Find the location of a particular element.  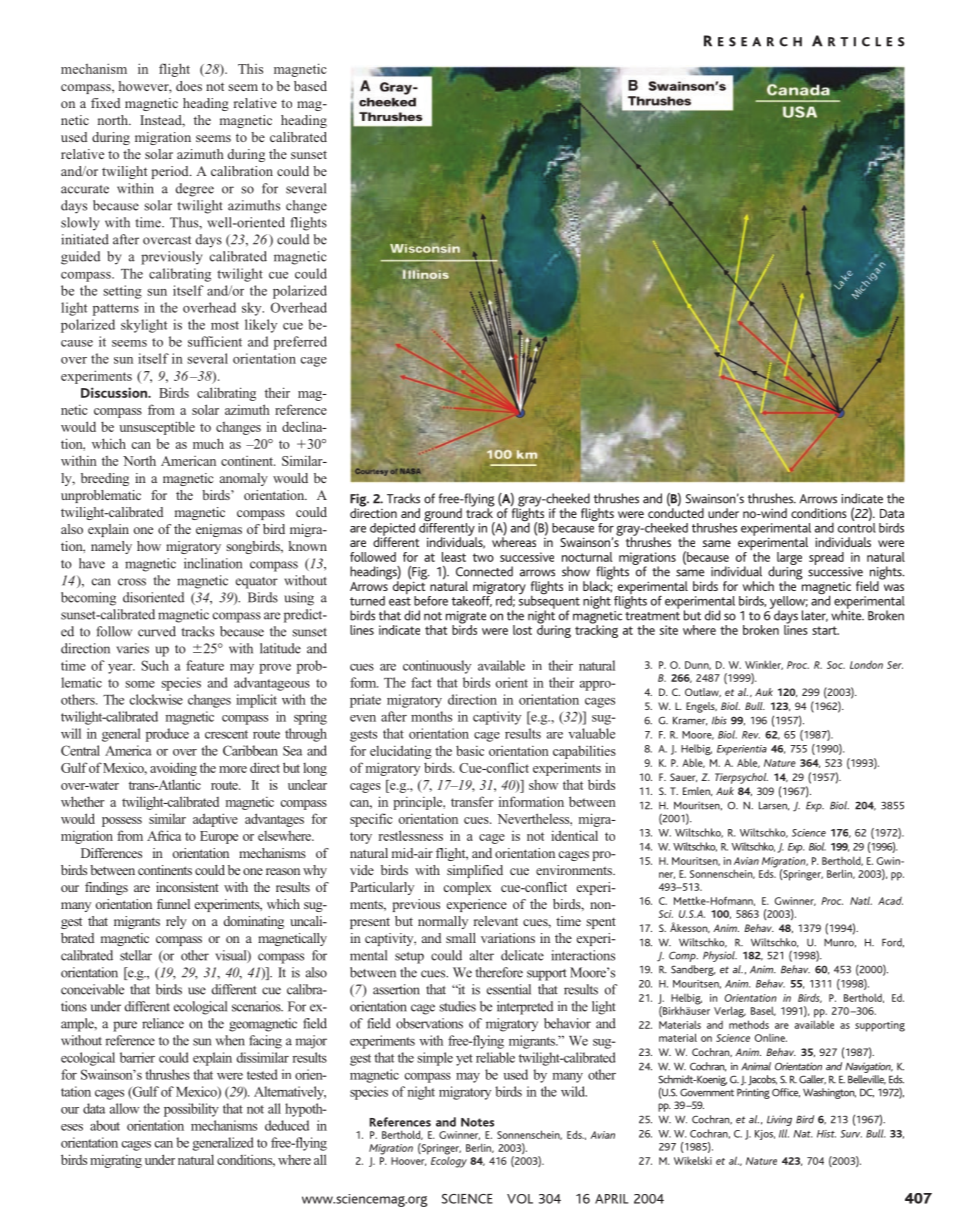

does is located at coordinates (189, 86).
